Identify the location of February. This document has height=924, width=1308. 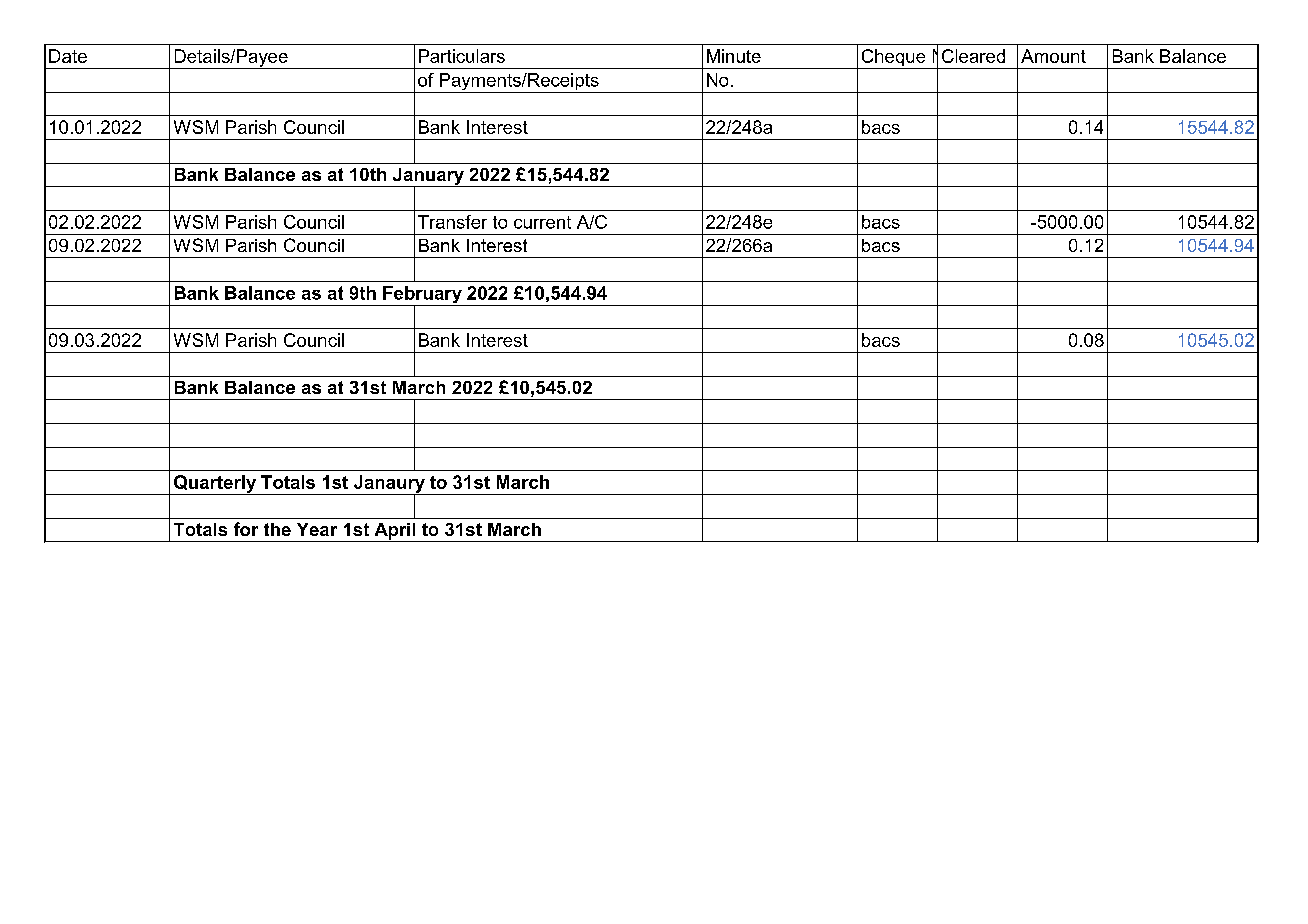
(422, 296).
